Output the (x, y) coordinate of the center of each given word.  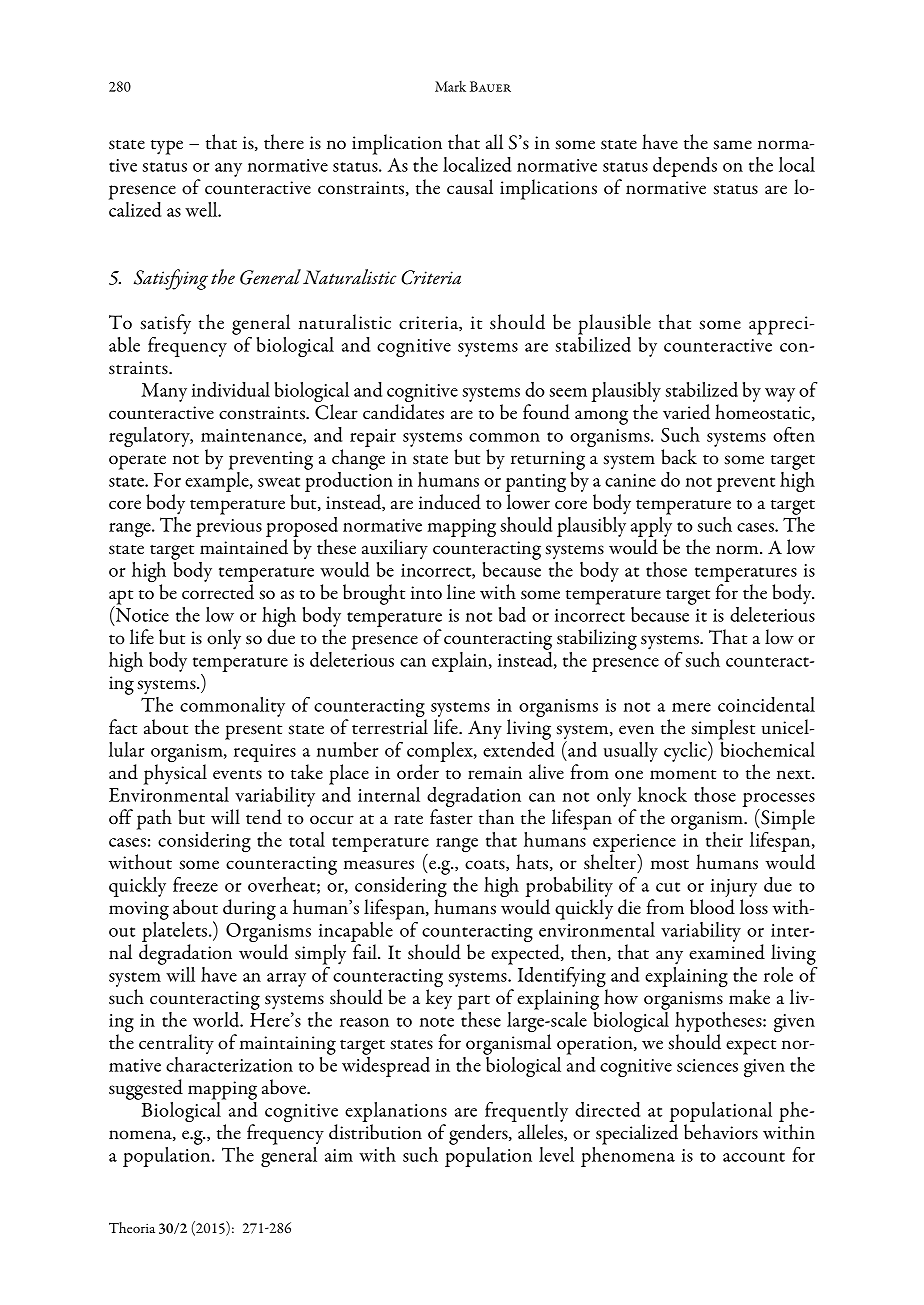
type (167, 147)
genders (479, 1136)
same (732, 145)
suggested (146, 1091)
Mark (450, 86)
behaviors (721, 1132)
